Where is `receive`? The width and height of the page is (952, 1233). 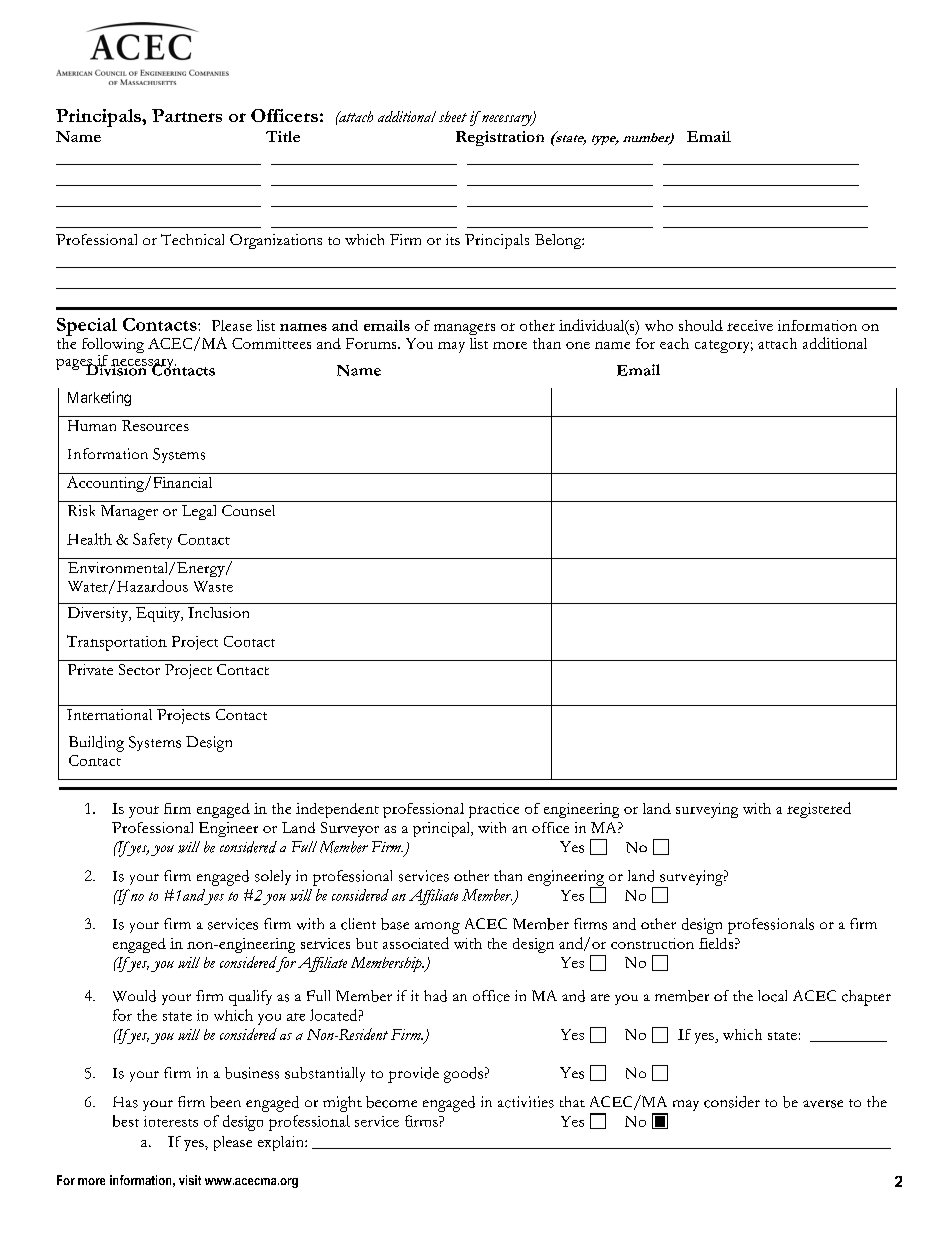 receive is located at coordinates (750, 325).
